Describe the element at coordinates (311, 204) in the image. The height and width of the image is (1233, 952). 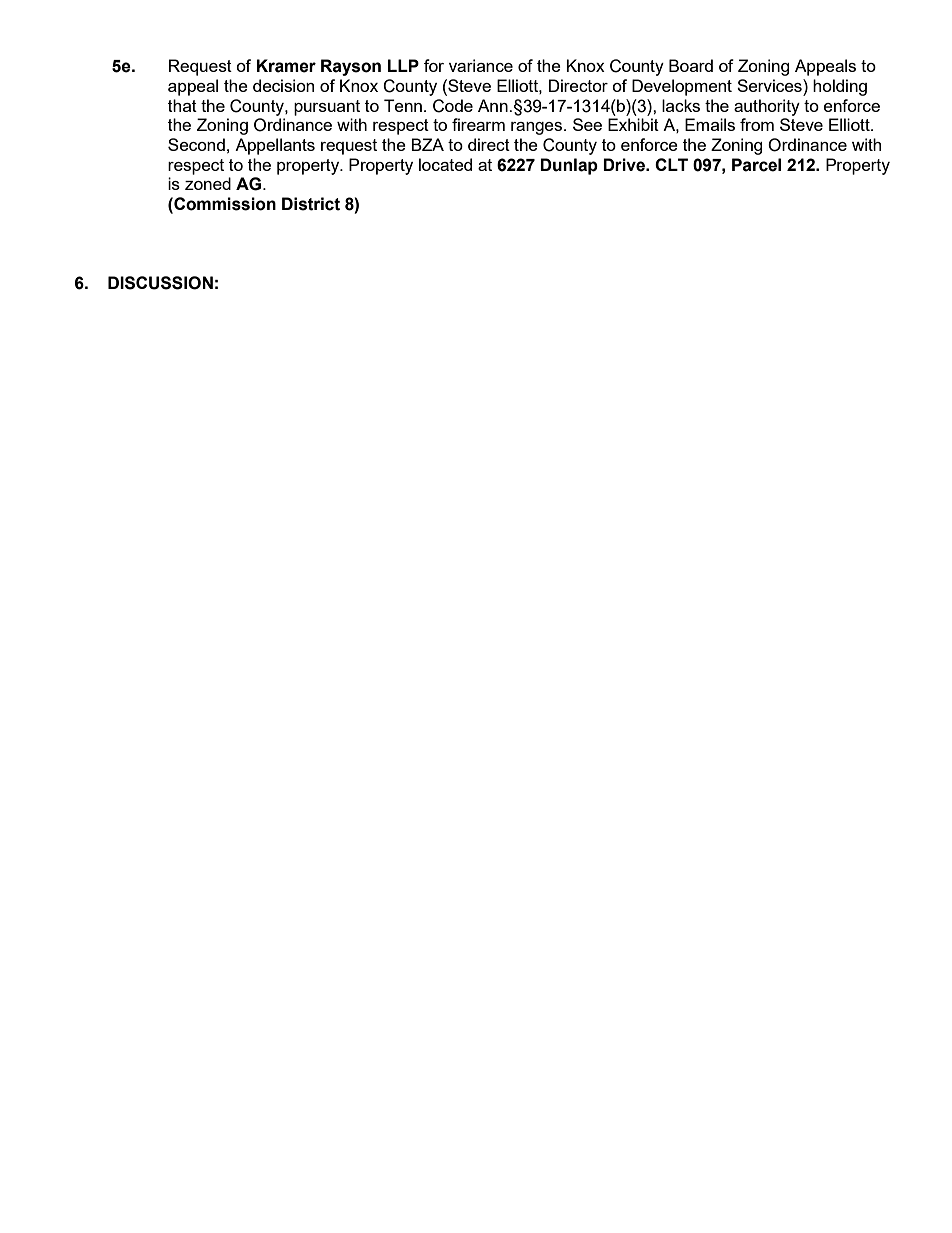
I see `District` at that location.
